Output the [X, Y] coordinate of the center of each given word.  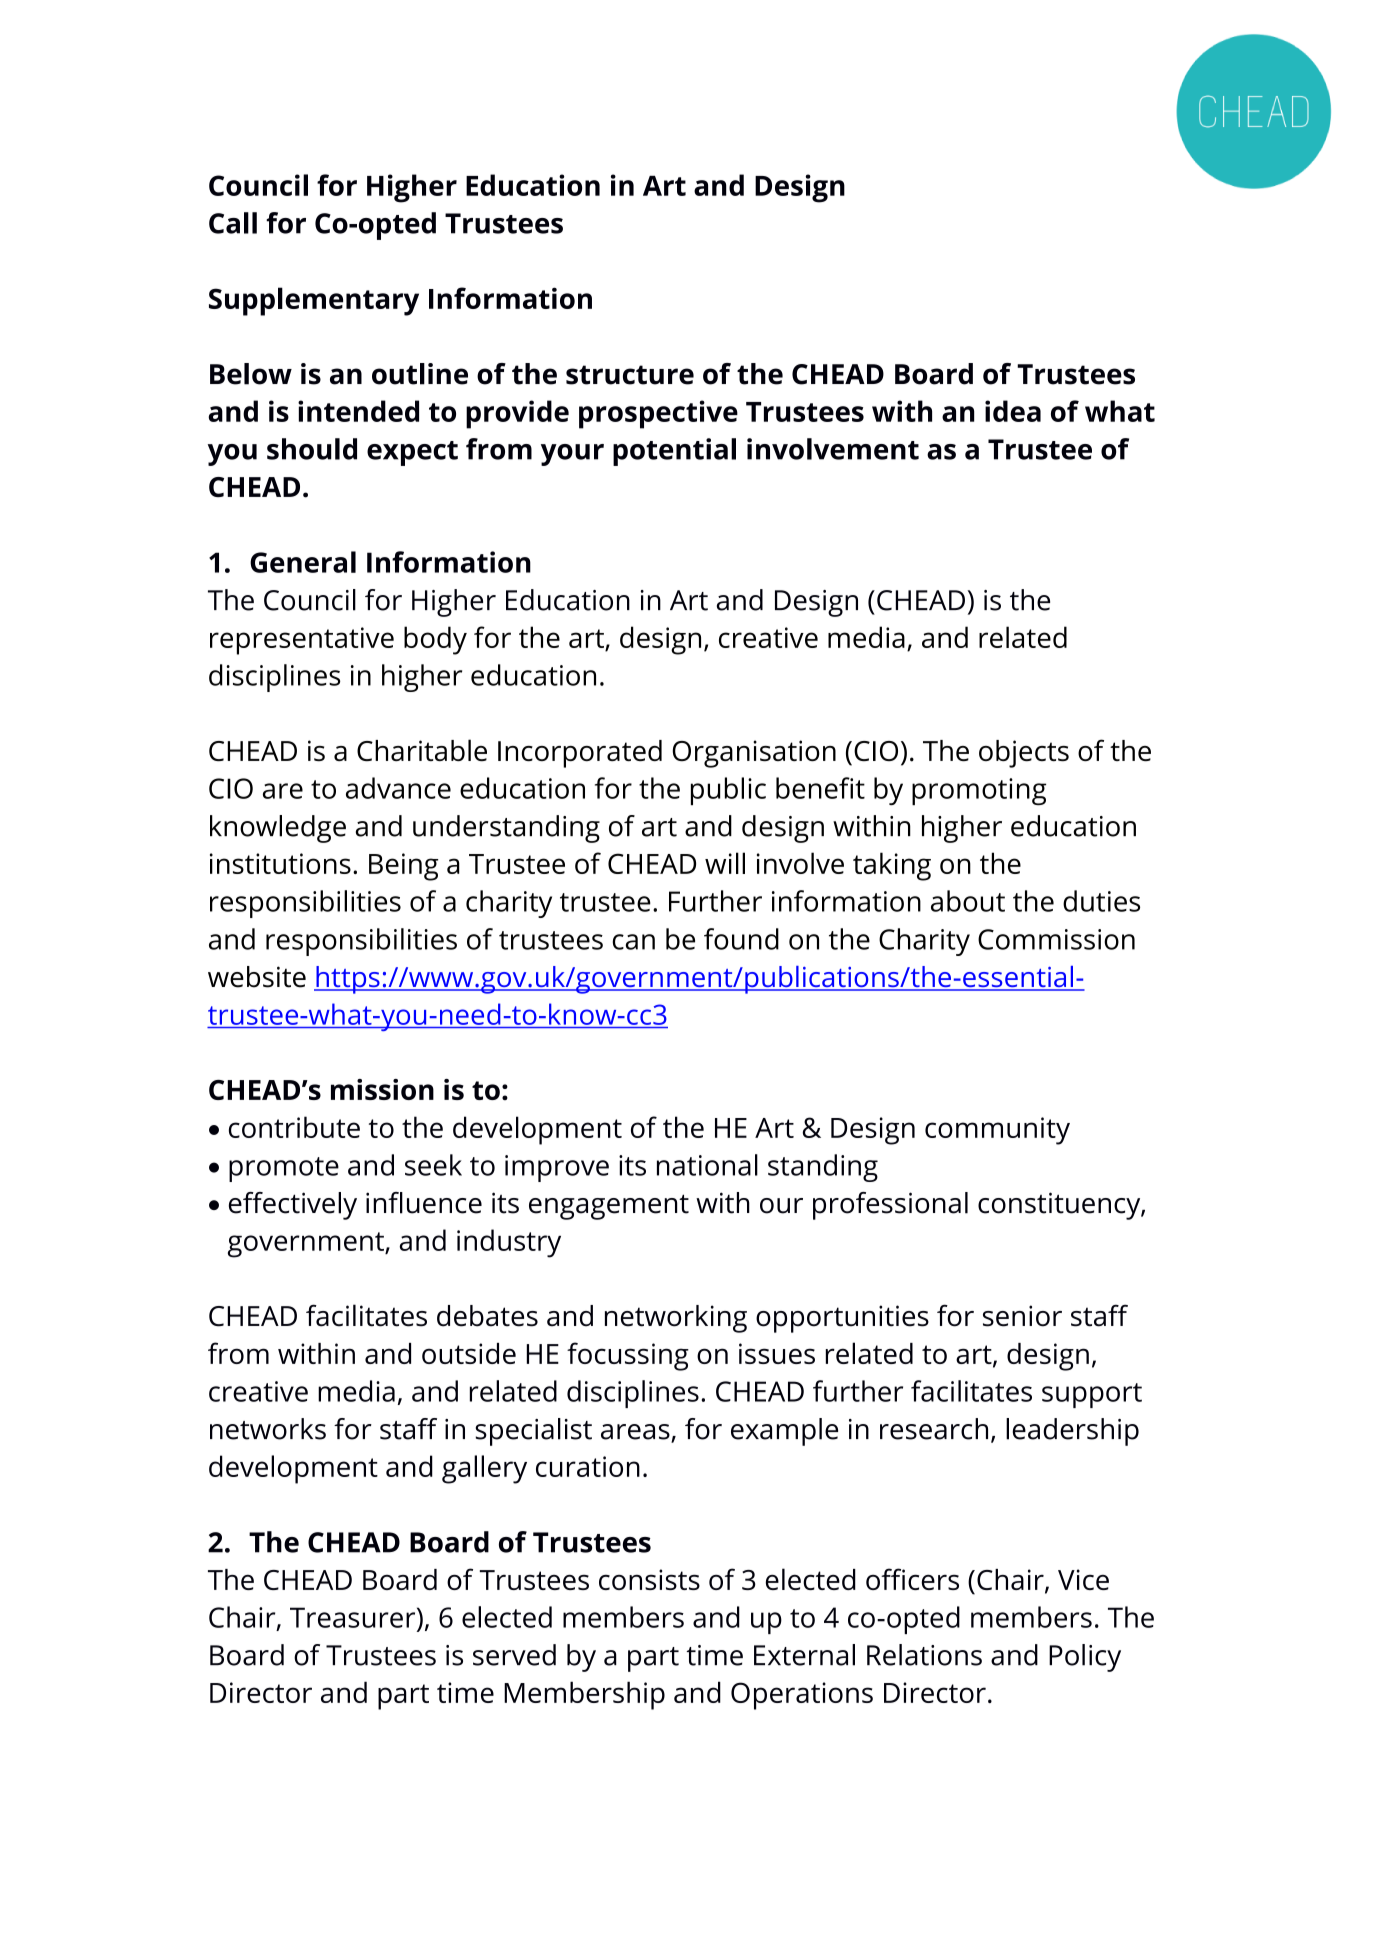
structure [630, 375]
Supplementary [314, 301]
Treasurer [354, 1617]
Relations [924, 1655]
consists [649, 1579]
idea [1013, 411]
